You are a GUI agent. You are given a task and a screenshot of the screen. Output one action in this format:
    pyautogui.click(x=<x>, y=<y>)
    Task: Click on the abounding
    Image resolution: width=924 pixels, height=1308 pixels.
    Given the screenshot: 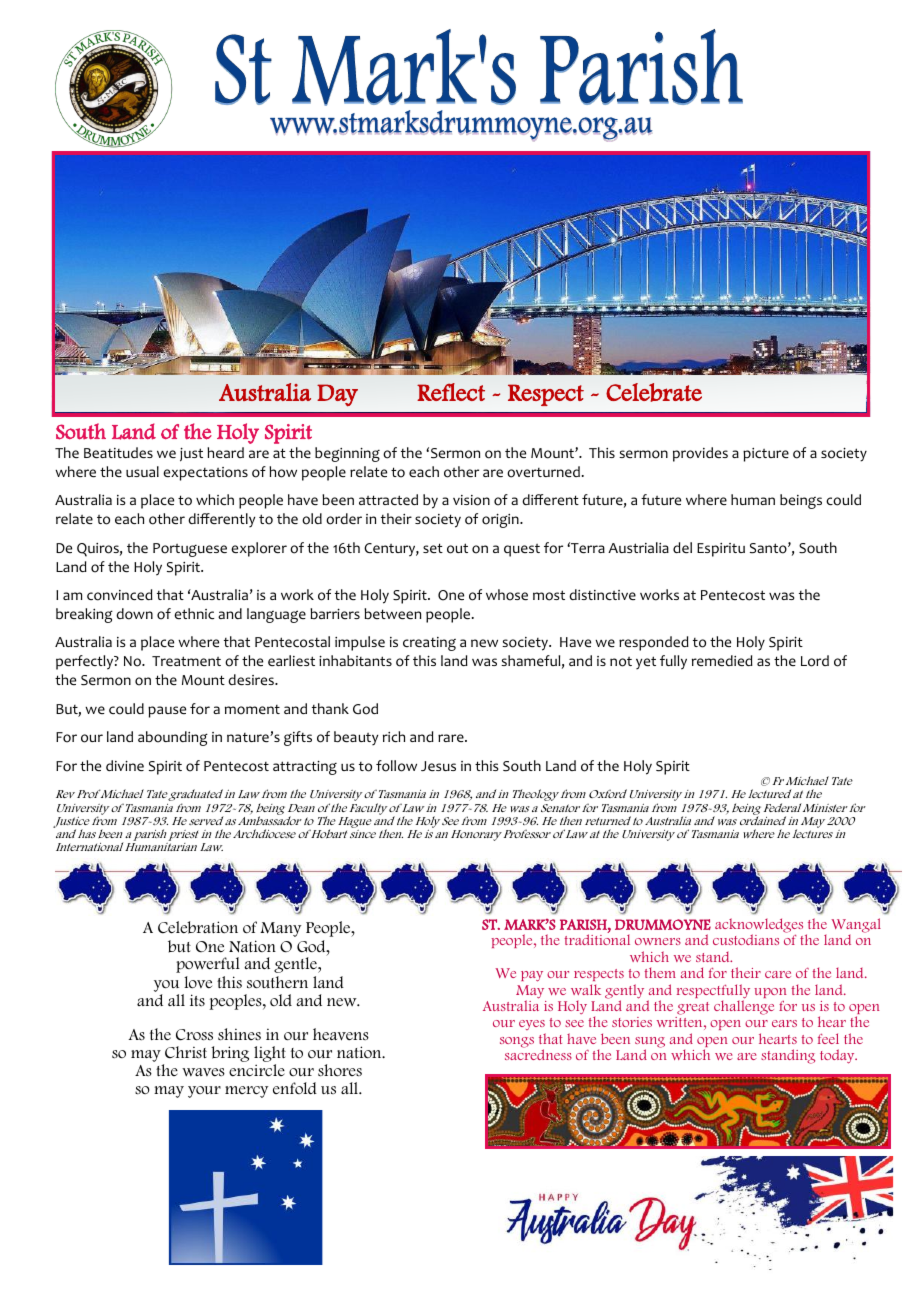 What is the action you would take?
    pyautogui.click(x=173, y=738)
